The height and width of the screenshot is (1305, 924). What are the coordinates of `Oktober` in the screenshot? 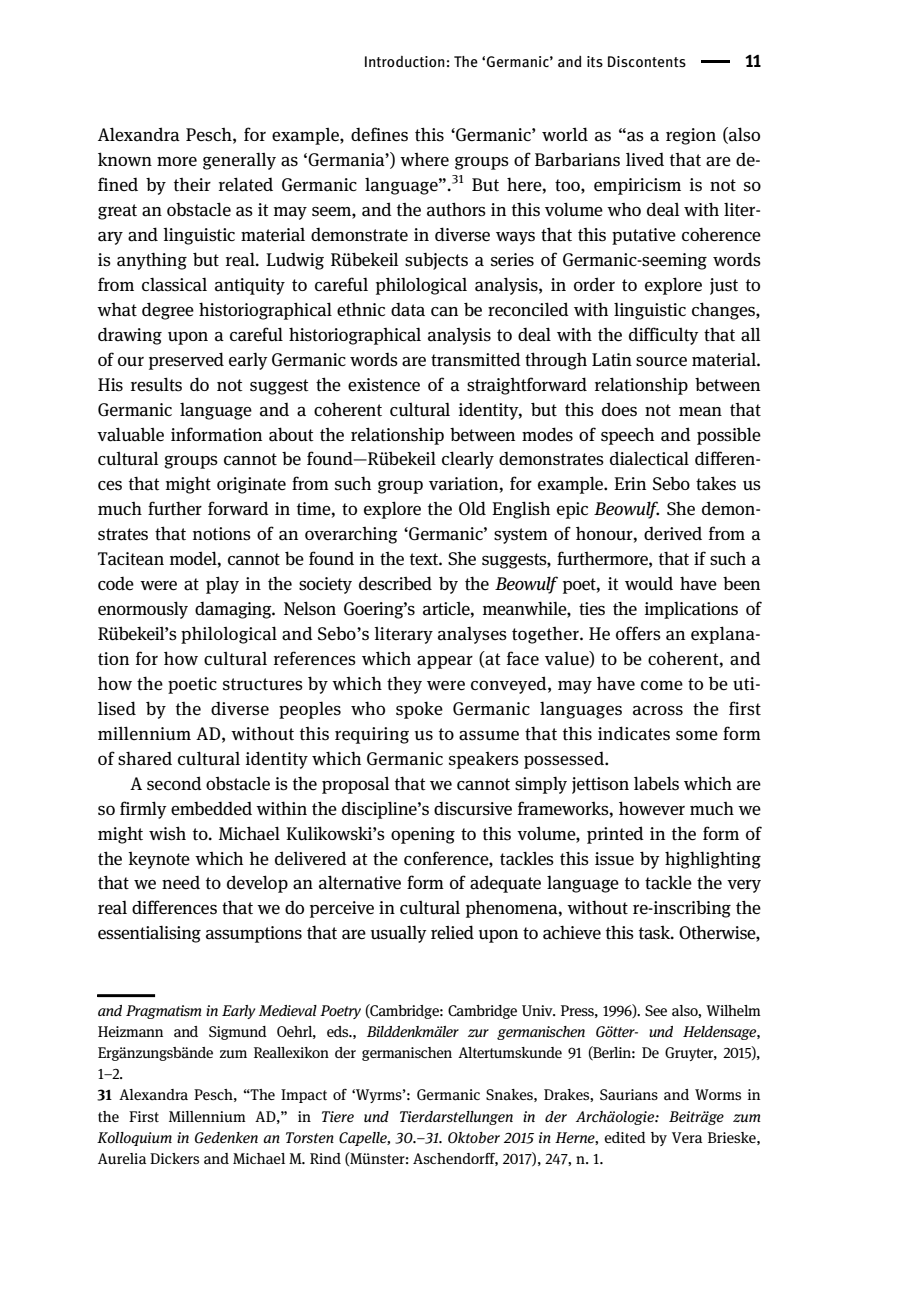 It's located at (474, 1138).
